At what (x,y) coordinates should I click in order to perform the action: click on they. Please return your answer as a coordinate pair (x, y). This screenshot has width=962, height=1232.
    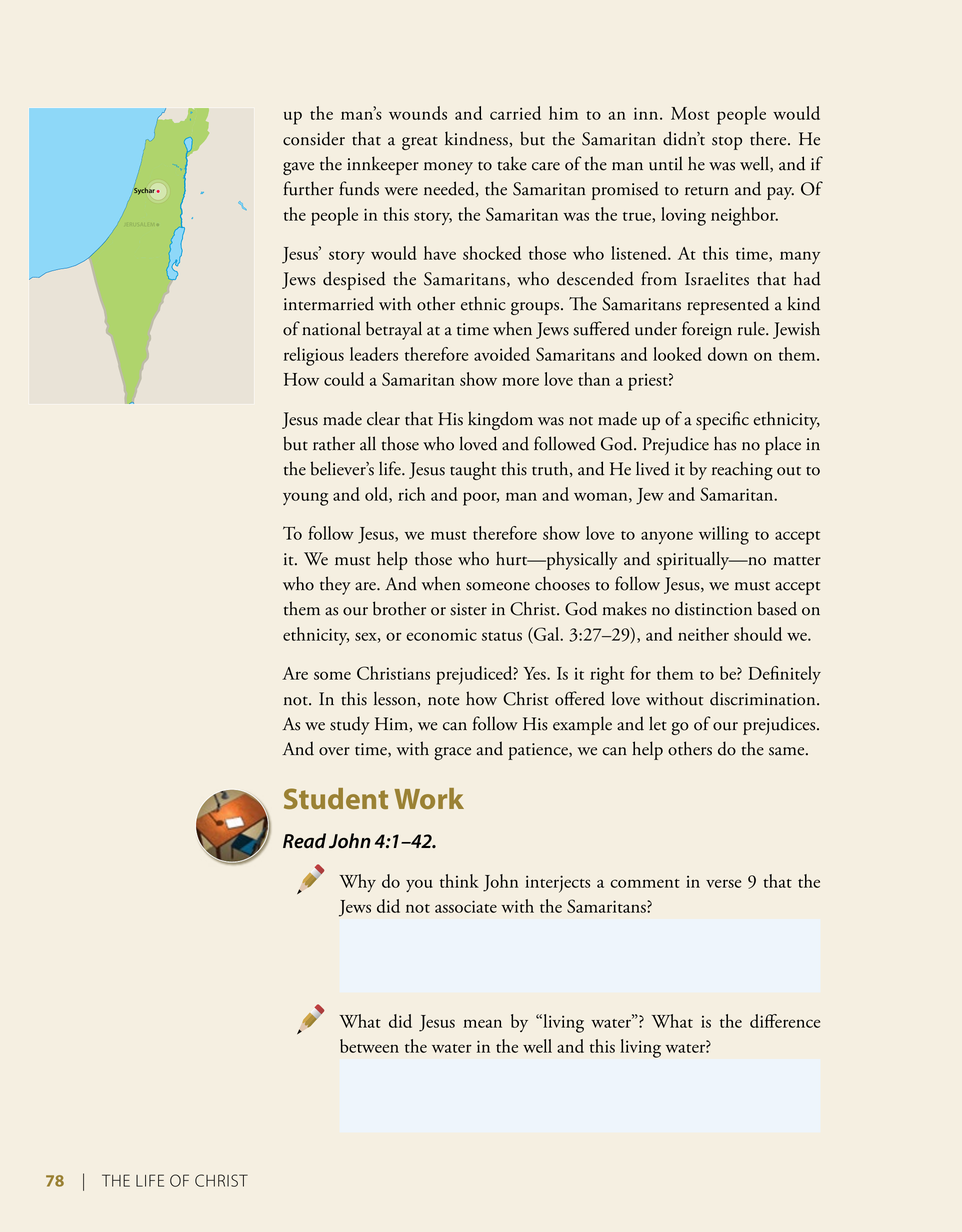
    Looking at the image, I should click on (335, 585).
